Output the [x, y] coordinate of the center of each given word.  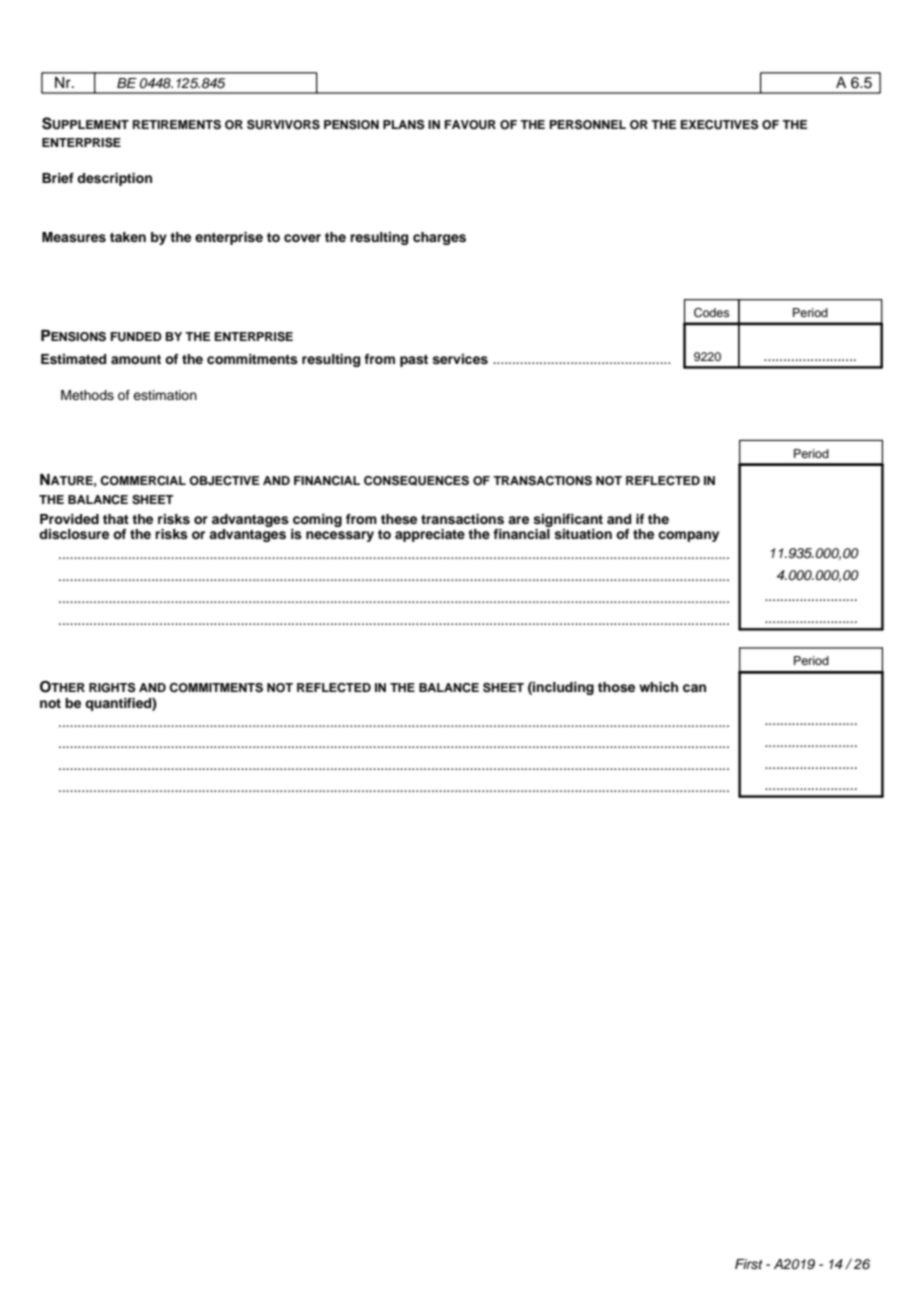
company [688, 536]
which [658, 687]
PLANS [404, 125]
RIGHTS [112, 688]
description [114, 179]
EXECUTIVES [720, 125]
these [399, 519]
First [749, 1264]
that [116, 519]
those [616, 687]
